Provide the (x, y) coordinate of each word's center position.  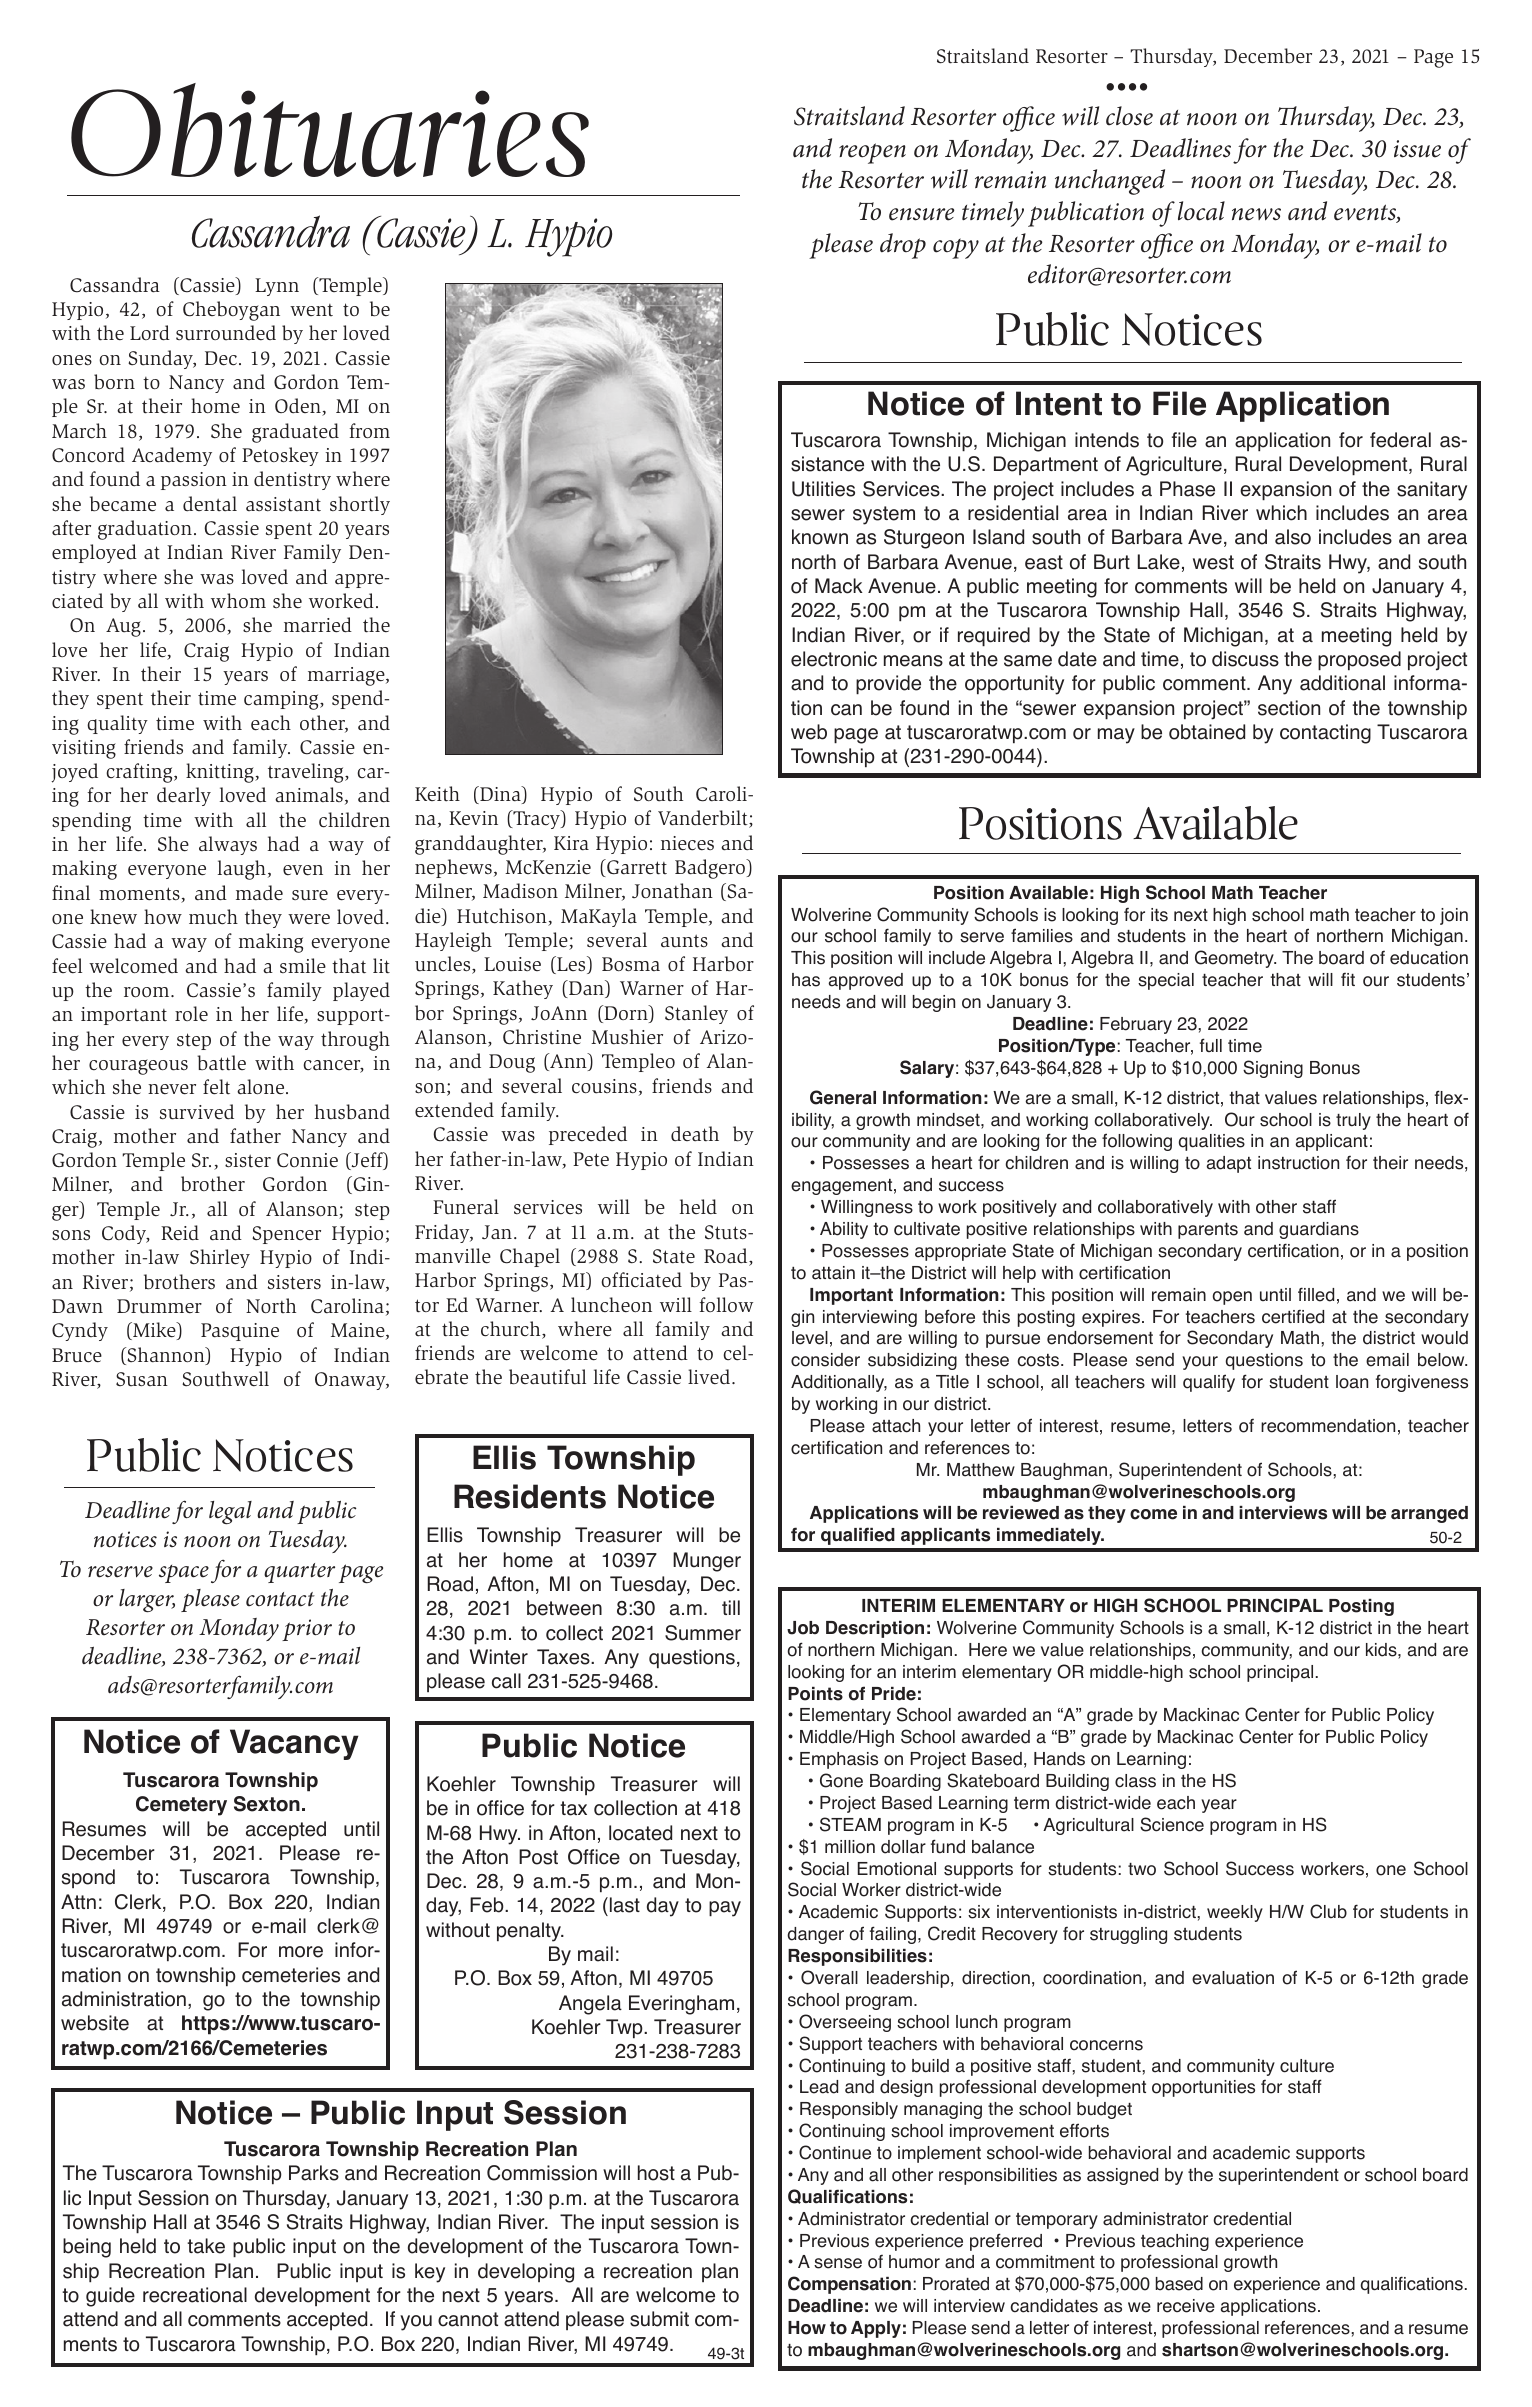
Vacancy (294, 1744)
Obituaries (330, 130)
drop (903, 246)
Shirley (220, 1258)
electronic (834, 659)
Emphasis (839, 1760)
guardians (1319, 1230)
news (1256, 214)
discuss (1245, 659)
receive (1186, 2306)
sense (838, 2263)
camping (282, 700)
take (206, 2246)
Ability (844, 1230)
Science (1172, 1824)
